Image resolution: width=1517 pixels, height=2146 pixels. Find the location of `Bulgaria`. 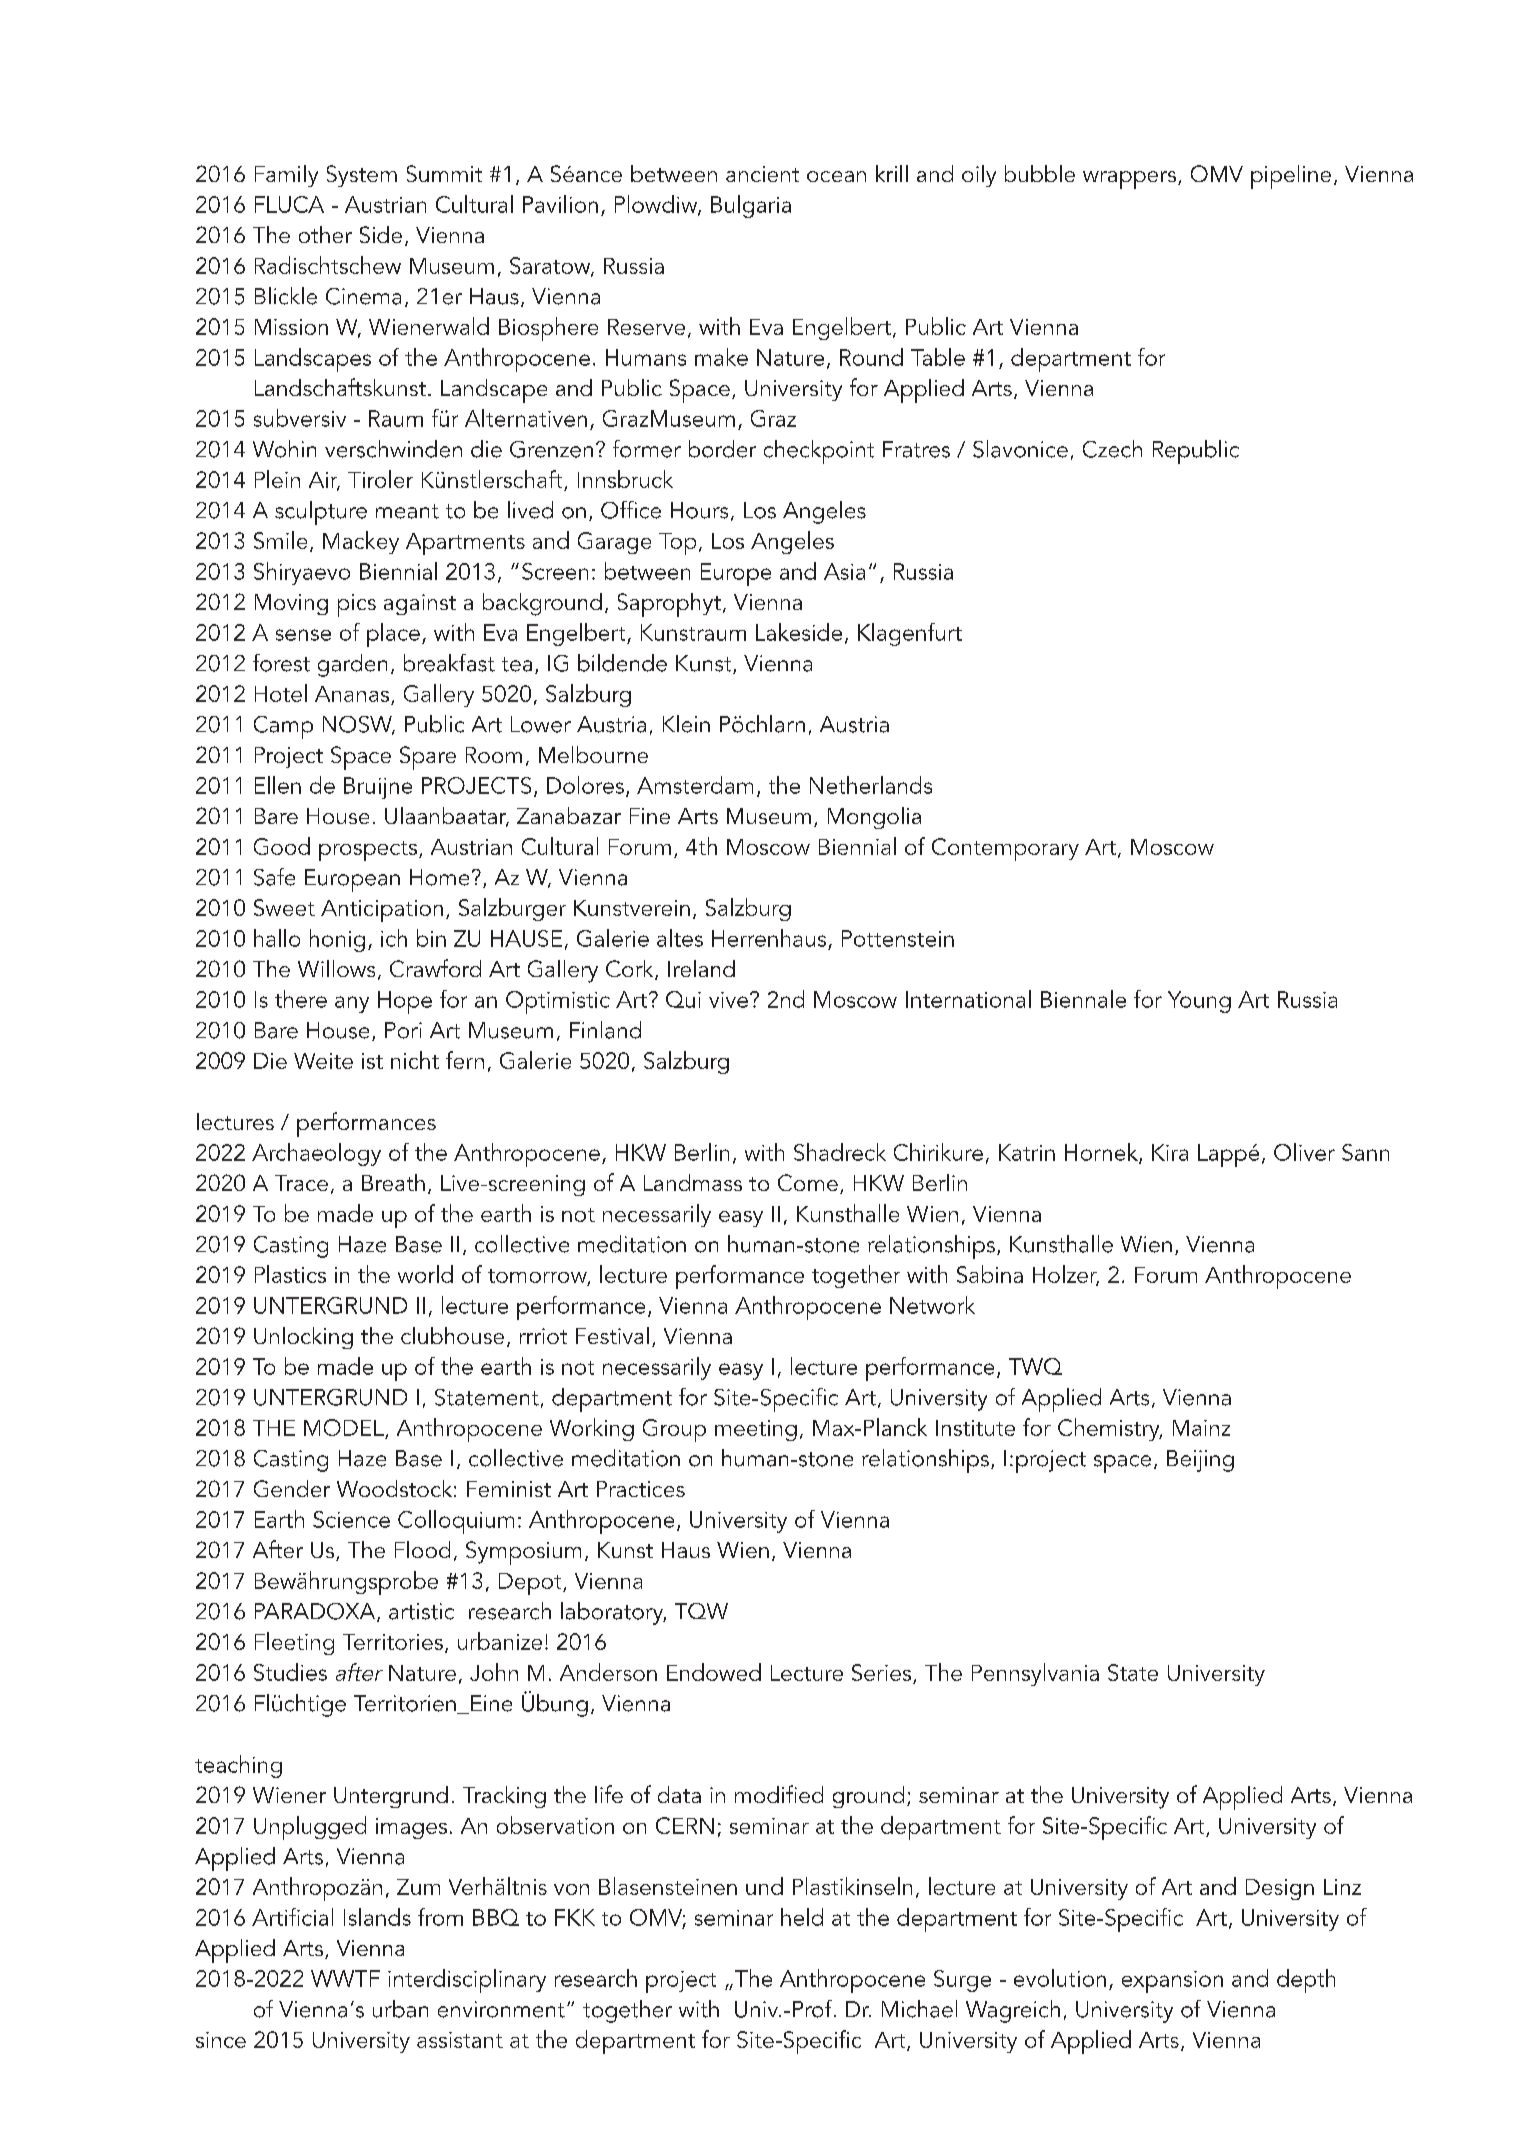

Bulgaria is located at coordinates (751, 206).
